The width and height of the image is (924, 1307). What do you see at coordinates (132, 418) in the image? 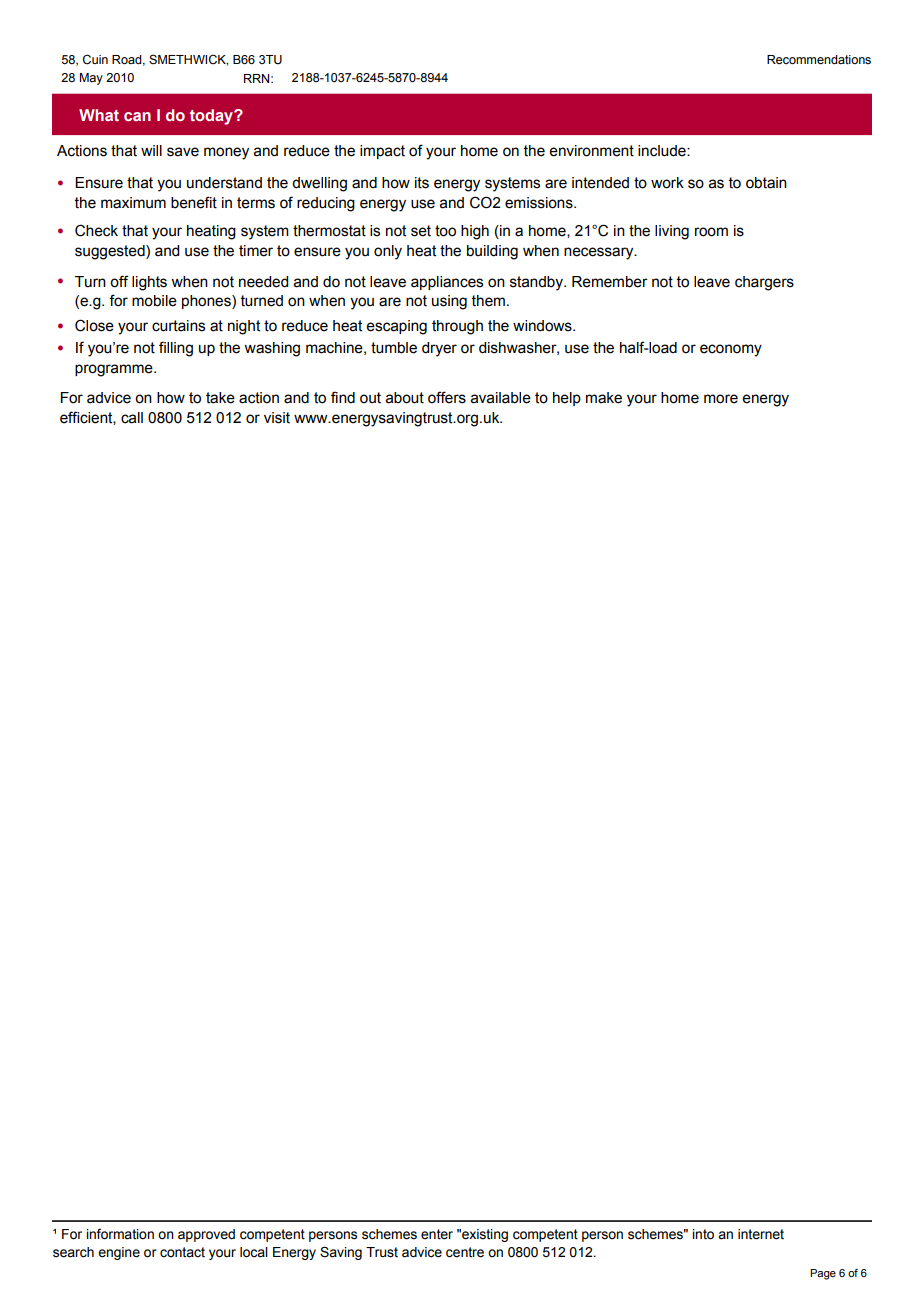
I see `call` at bounding box center [132, 418].
